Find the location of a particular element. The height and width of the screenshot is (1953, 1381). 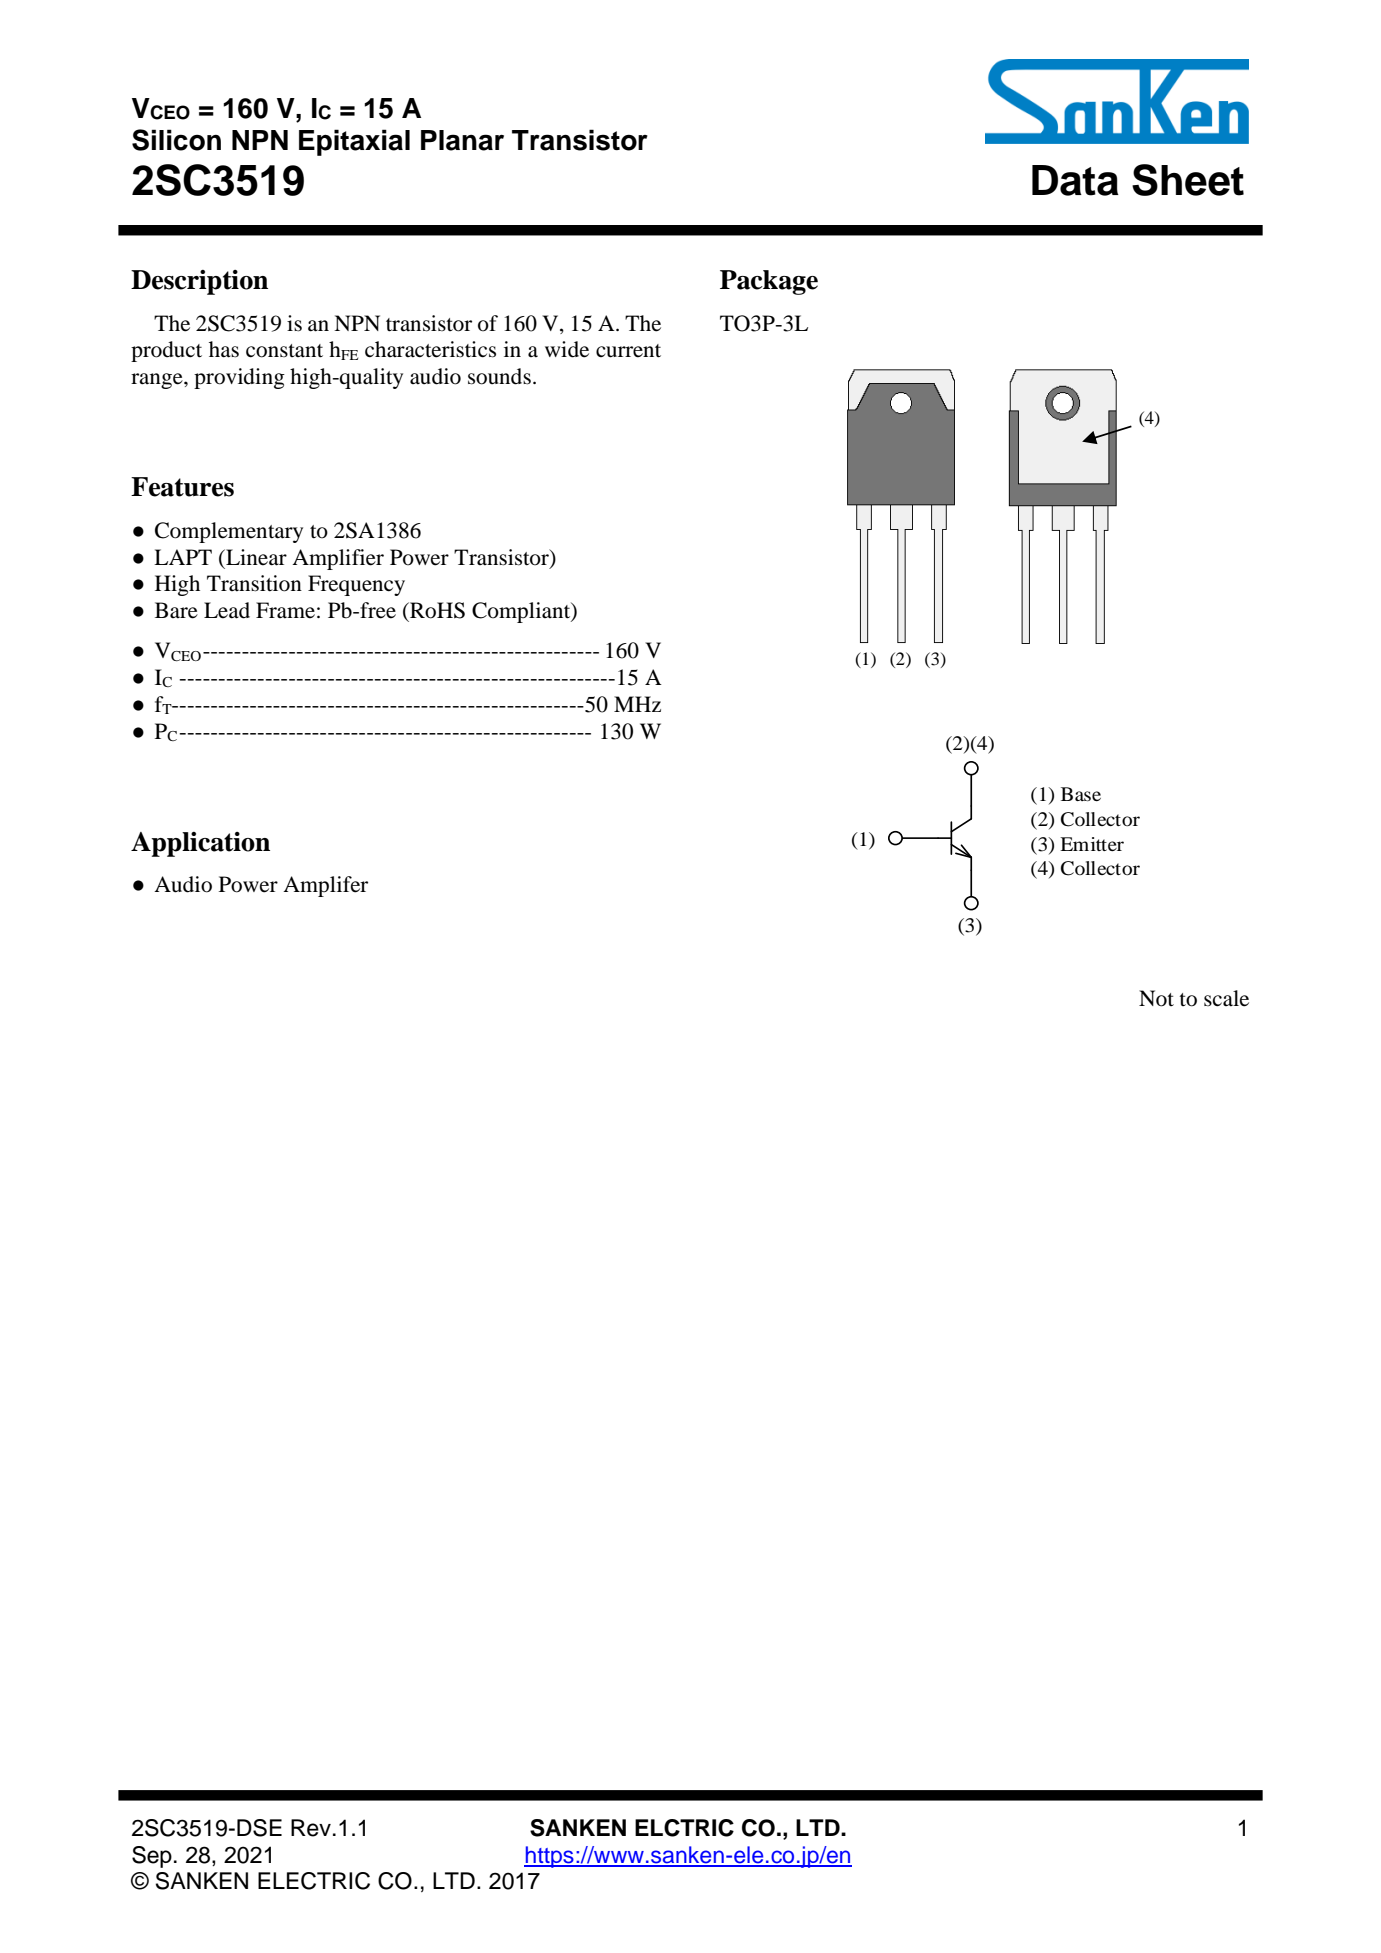

Application is located at coordinates (200, 844).
